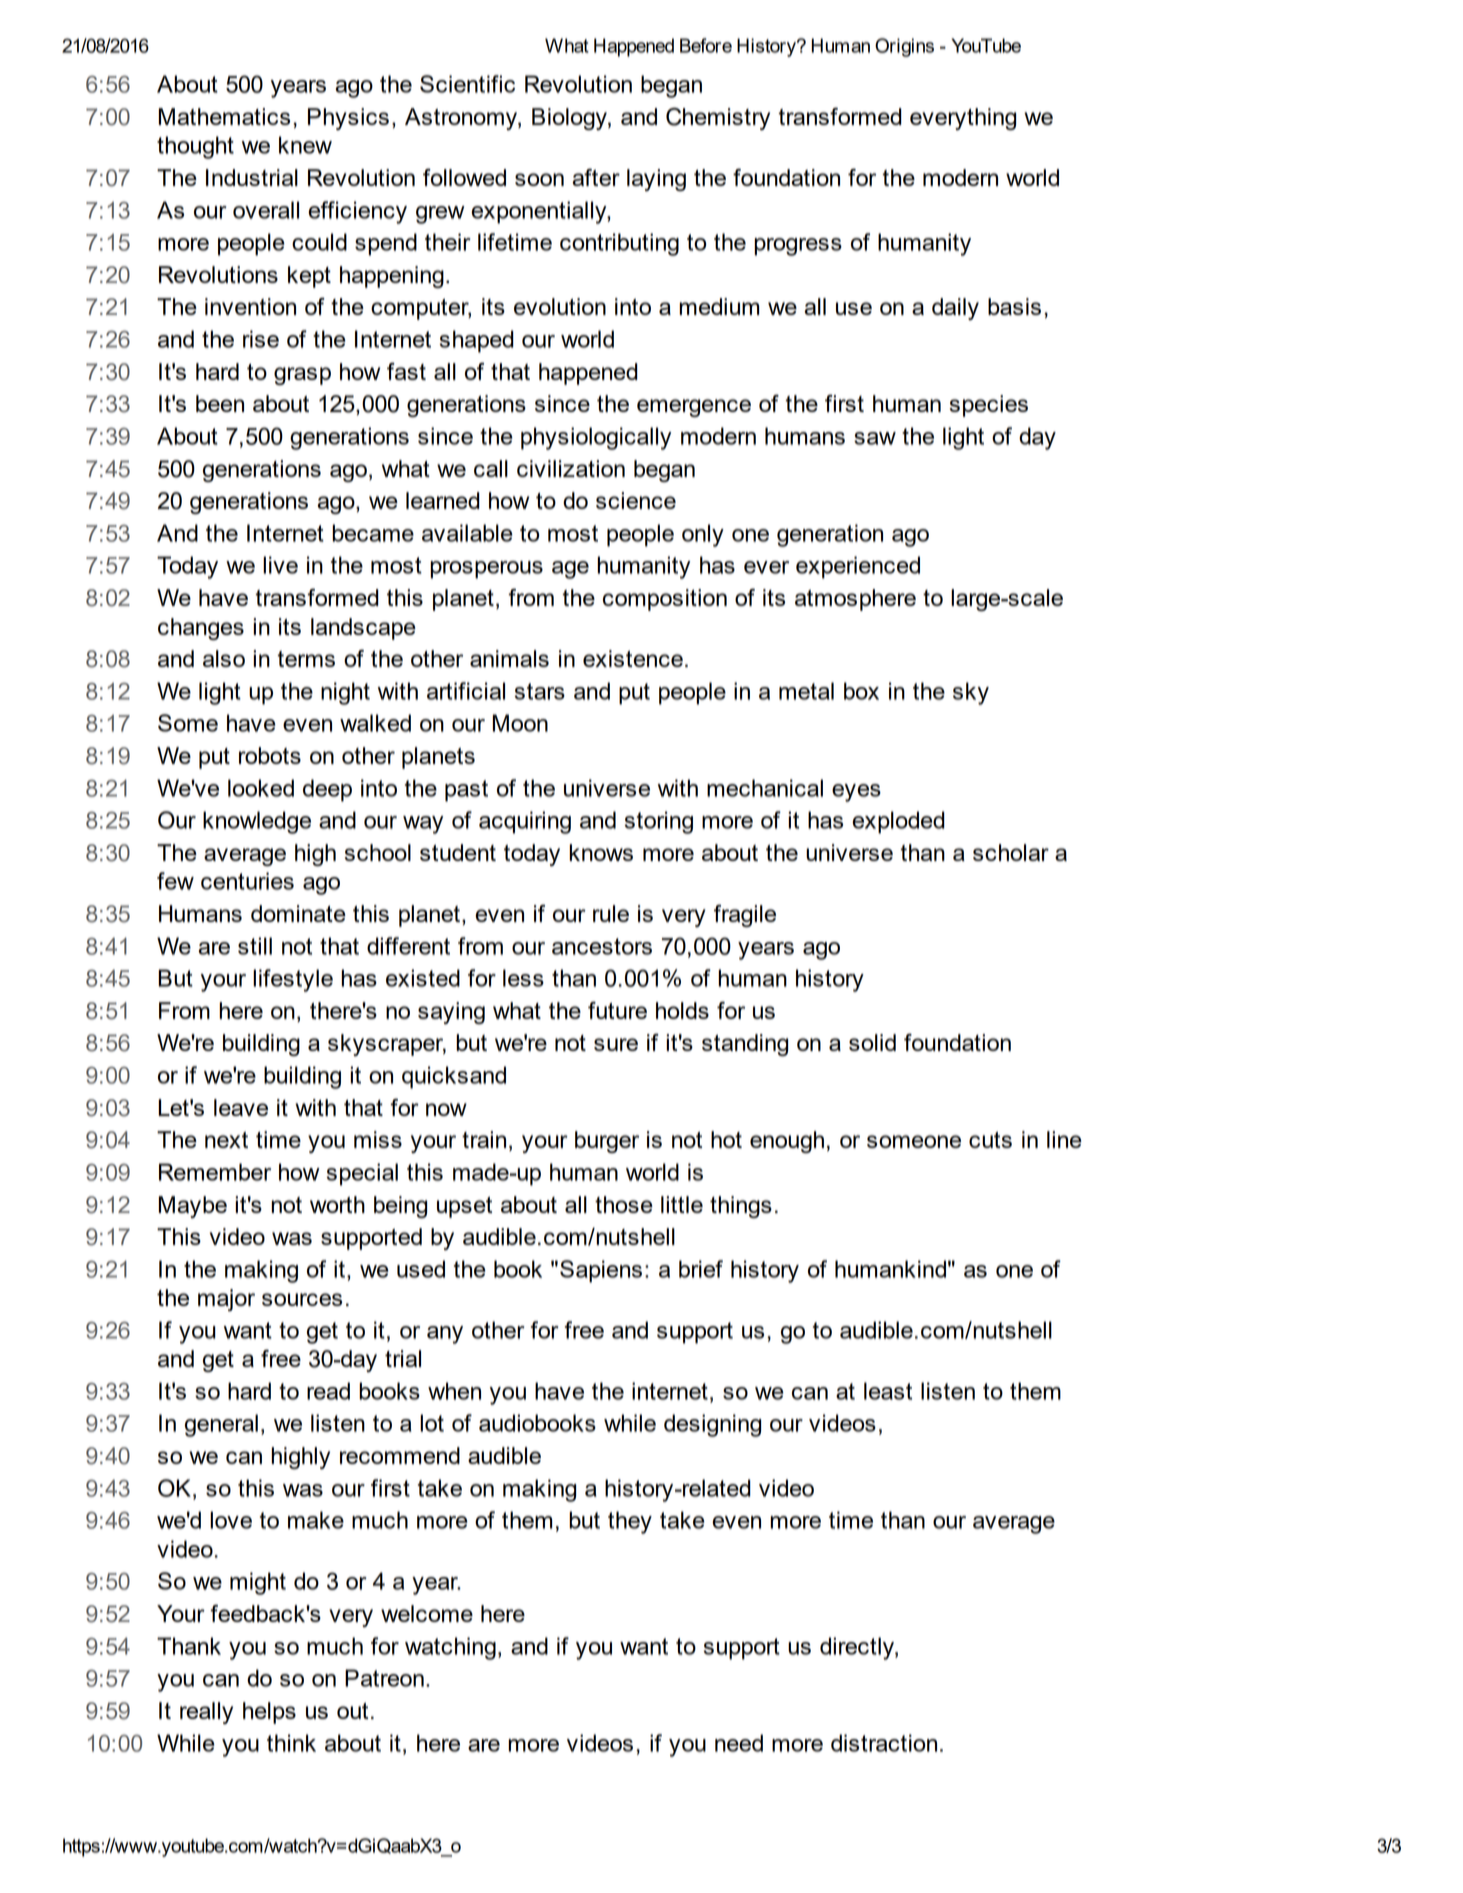 This screenshot has height=1893, width=1463. What do you see at coordinates (298, 913) in the screenshot?
I see `dominate` at bounding box center [298, 913].
